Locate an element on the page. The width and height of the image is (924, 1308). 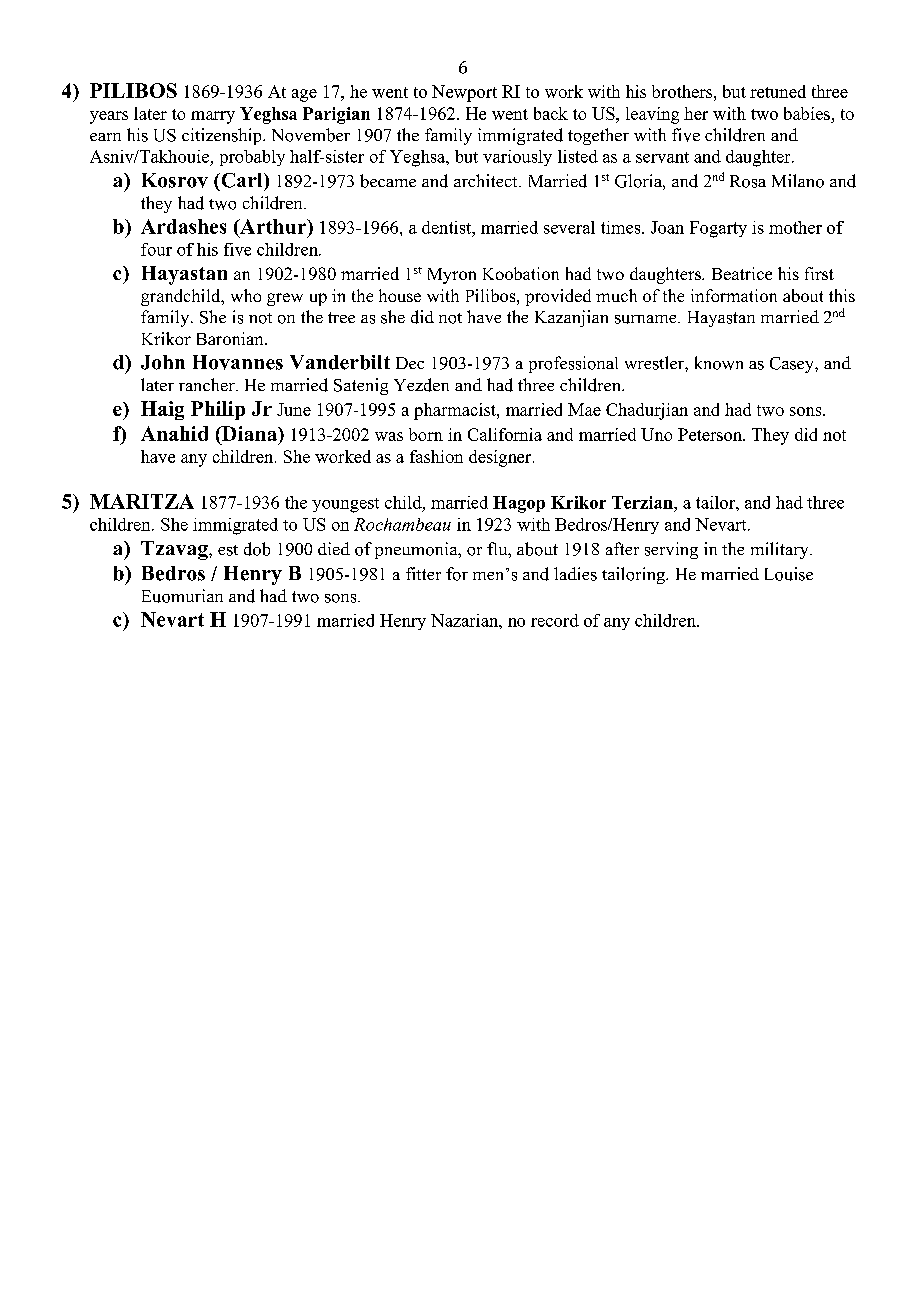
Myron is located at coordinates (452, 276).
